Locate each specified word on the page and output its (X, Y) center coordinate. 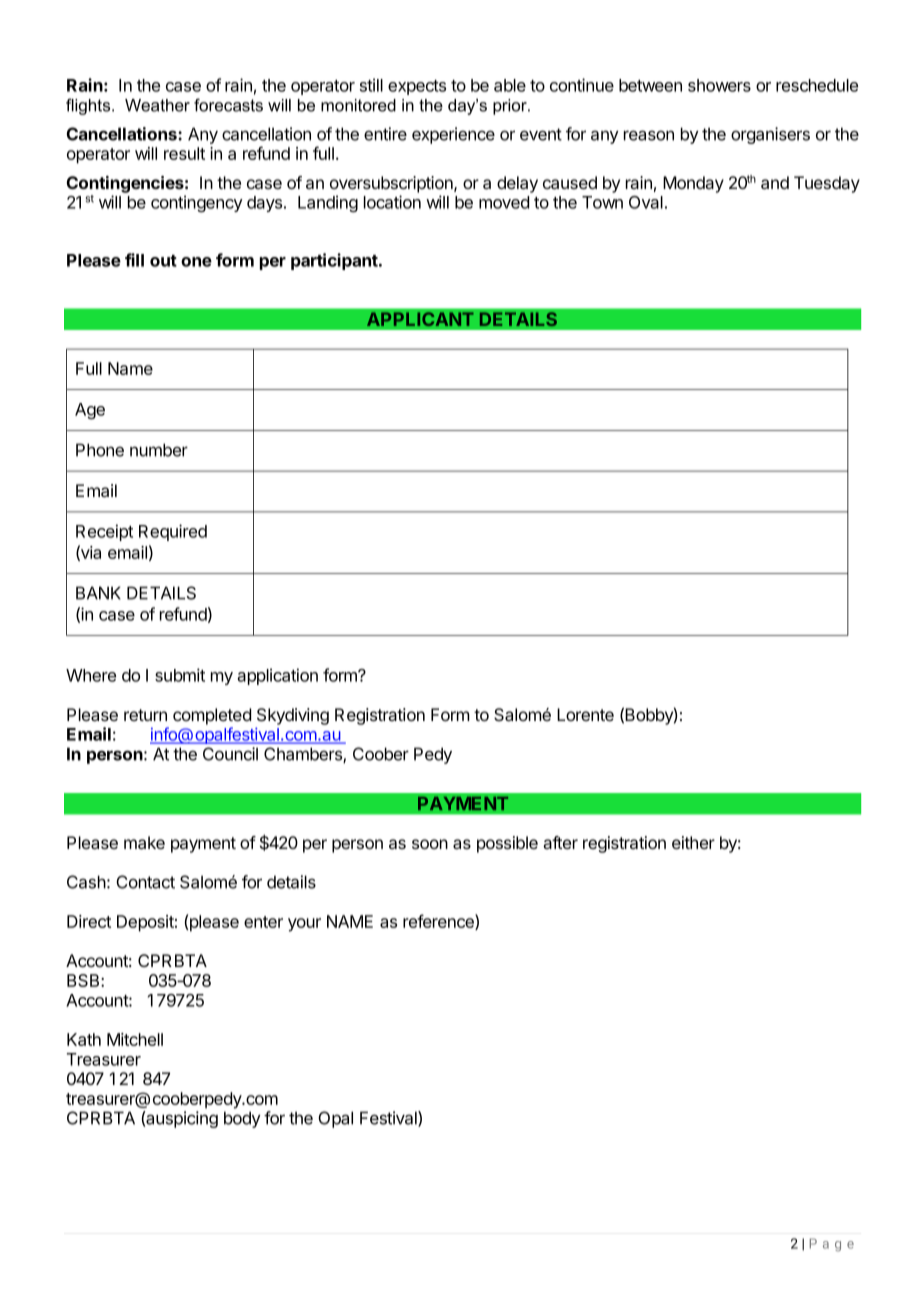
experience (453, 135)
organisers (770, 135)
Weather (157, 105)
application (277, 676)
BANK (98, 593)
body (242, 1119)
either (693, 842)
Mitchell (135, 1039)
